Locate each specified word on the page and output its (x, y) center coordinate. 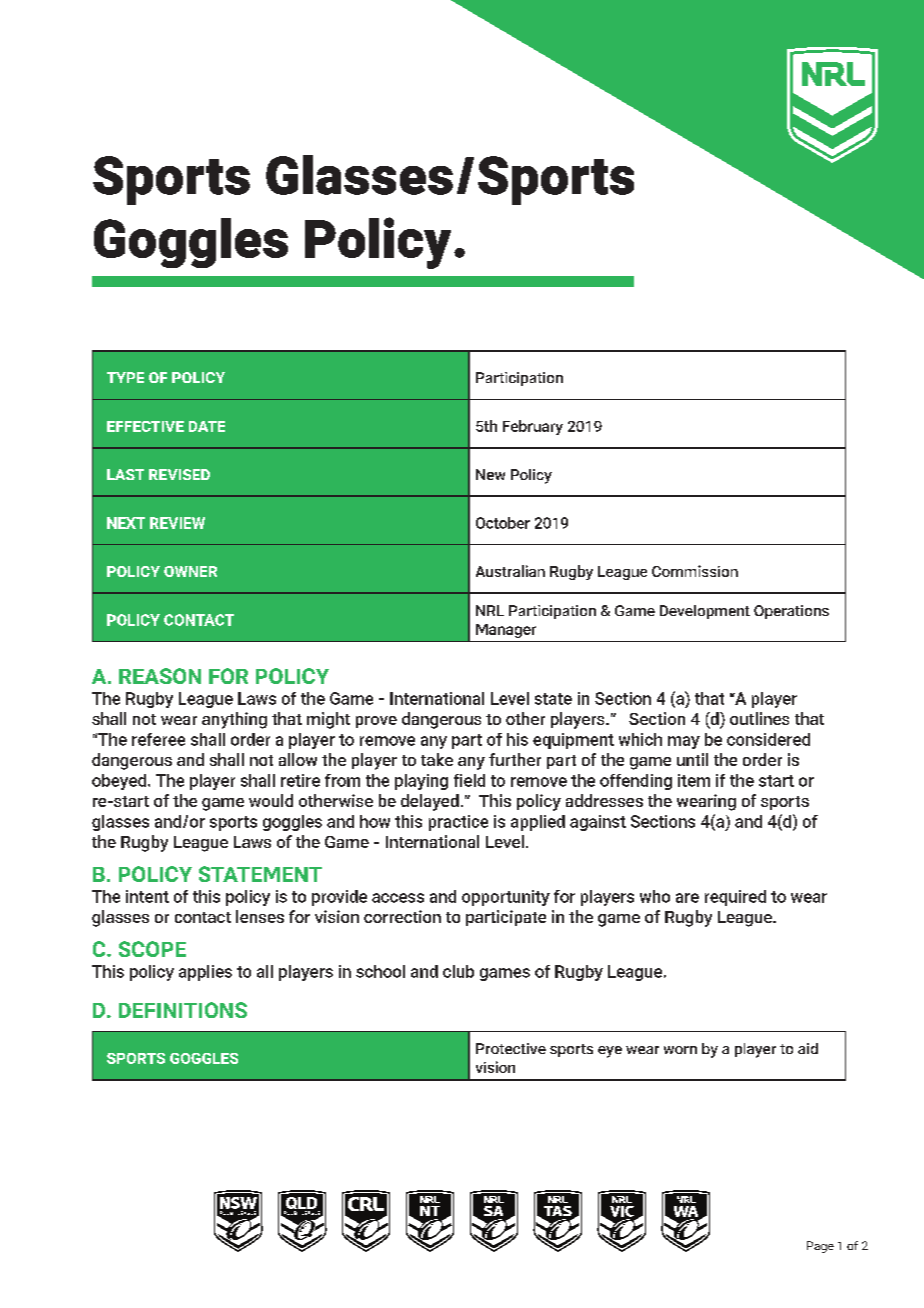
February (533, 427)
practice (458, 823)
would (271, 800)
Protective (511, 1048)
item (694, 780)
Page (820, 1247)
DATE (207, 426)
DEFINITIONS (183, 1010)
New (490, 474)
